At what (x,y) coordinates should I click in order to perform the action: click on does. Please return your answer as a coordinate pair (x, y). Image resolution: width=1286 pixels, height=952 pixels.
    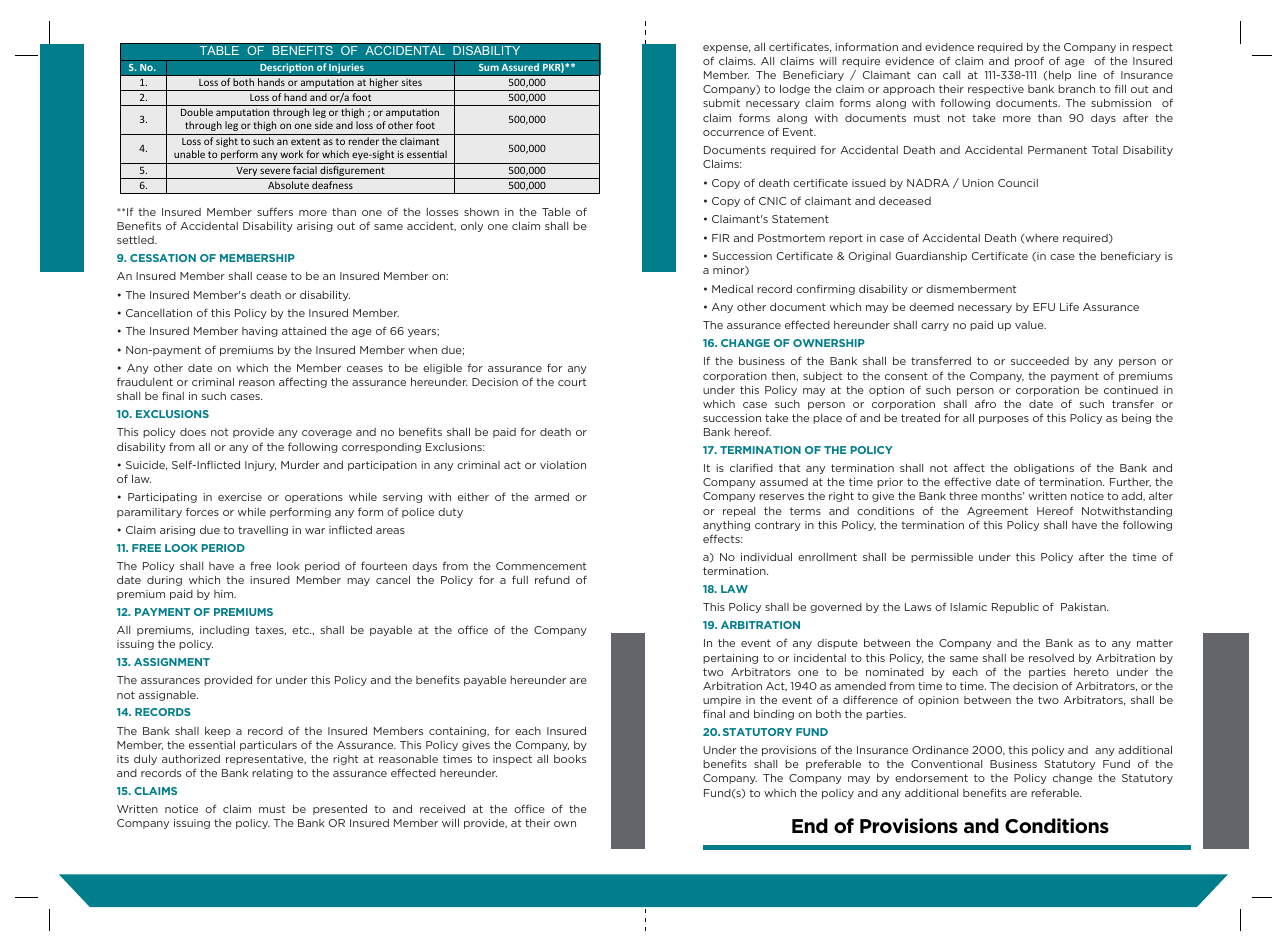
    Looking at the image, I should click on (193, 432).
